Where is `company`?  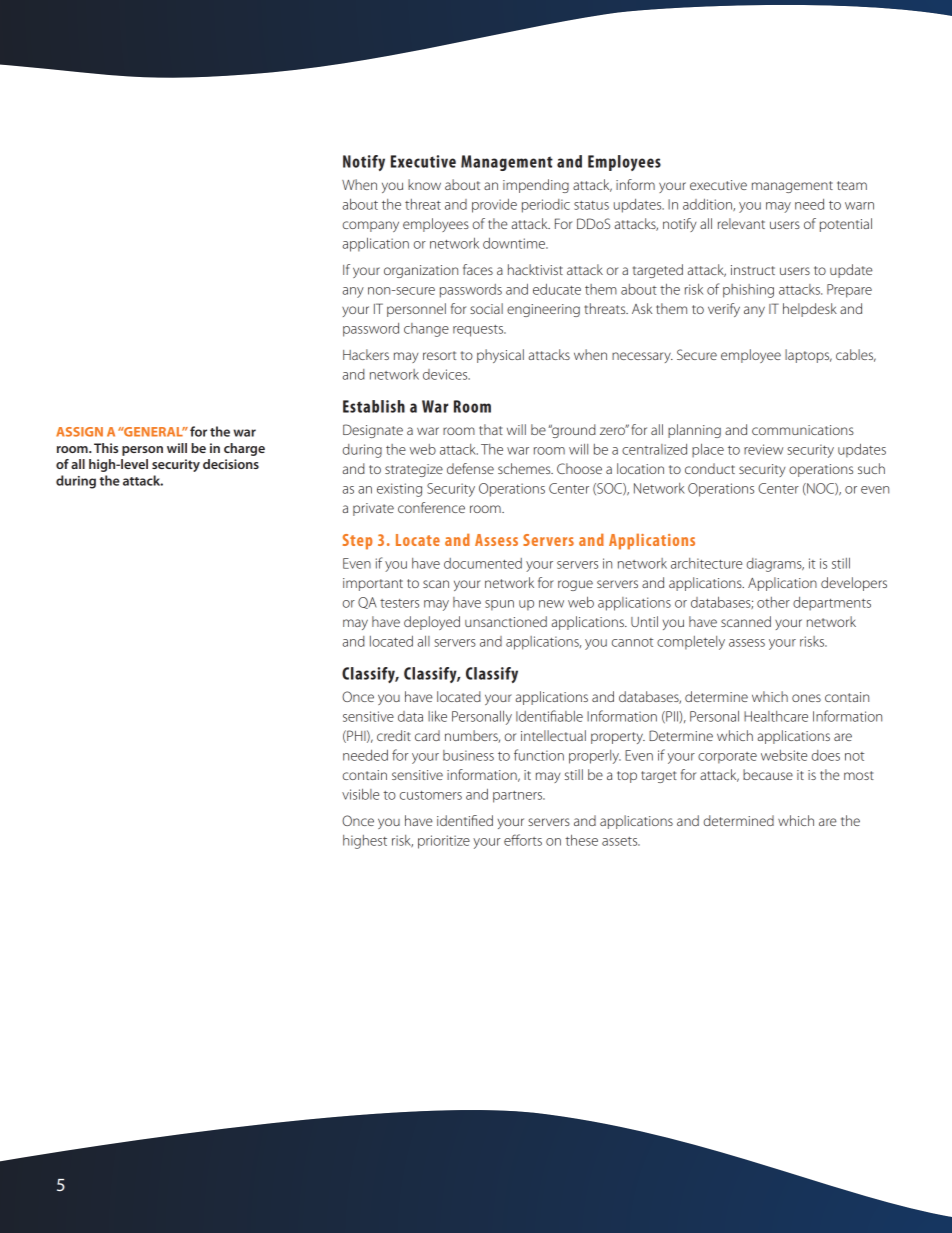
company is located at coordinates (371, 226).
